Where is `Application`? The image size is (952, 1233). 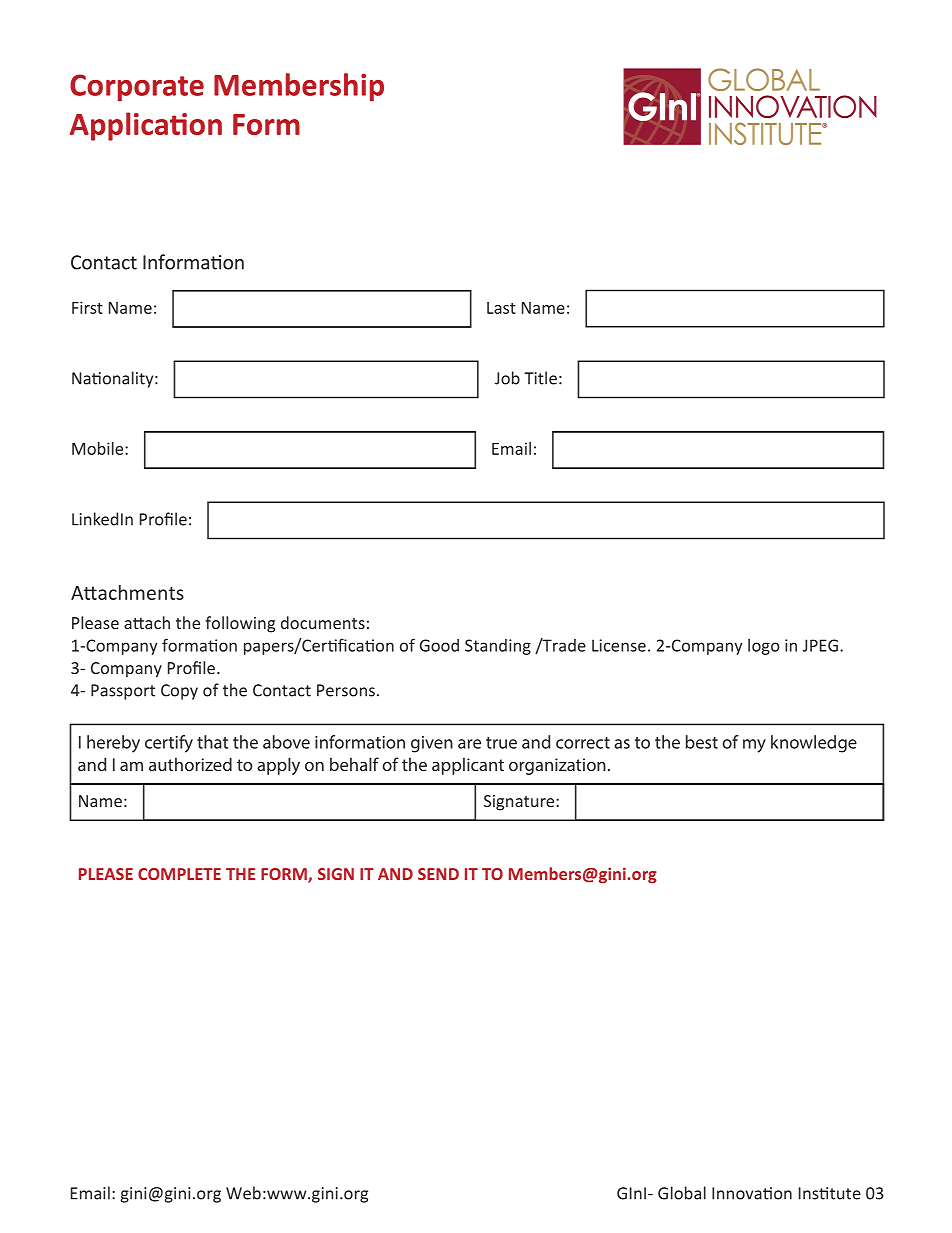
Application is located at coordinates (146, 126).
